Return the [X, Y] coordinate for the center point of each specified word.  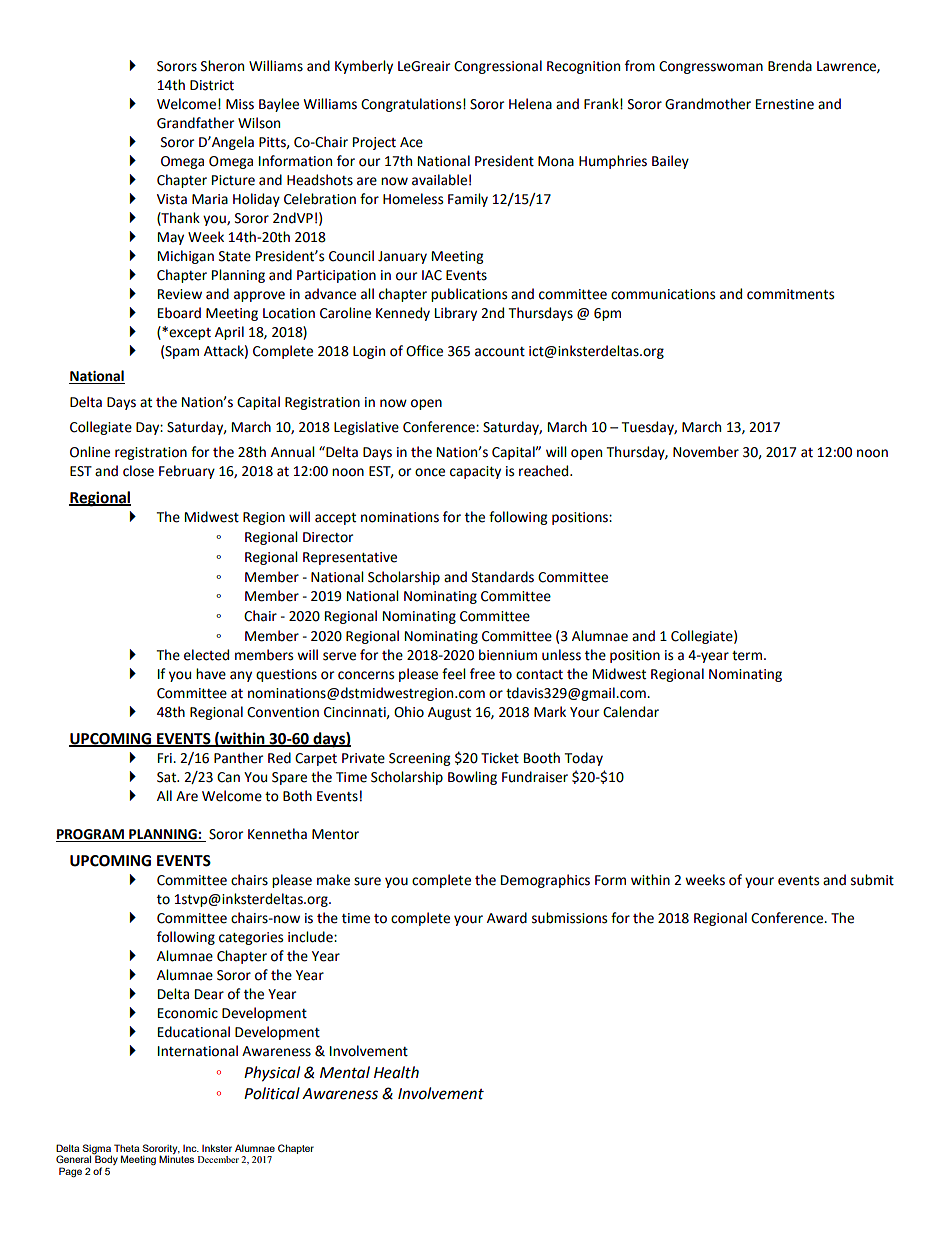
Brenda [790, 66]
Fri [166, 758]
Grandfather [195, 123]
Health [396, 1072]
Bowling [472, 778]
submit [872, 880]
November [706, 452]
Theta [126, 1148]
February [187, 472]
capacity [475, 472]
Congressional [498, 67]
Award [507, 918]
